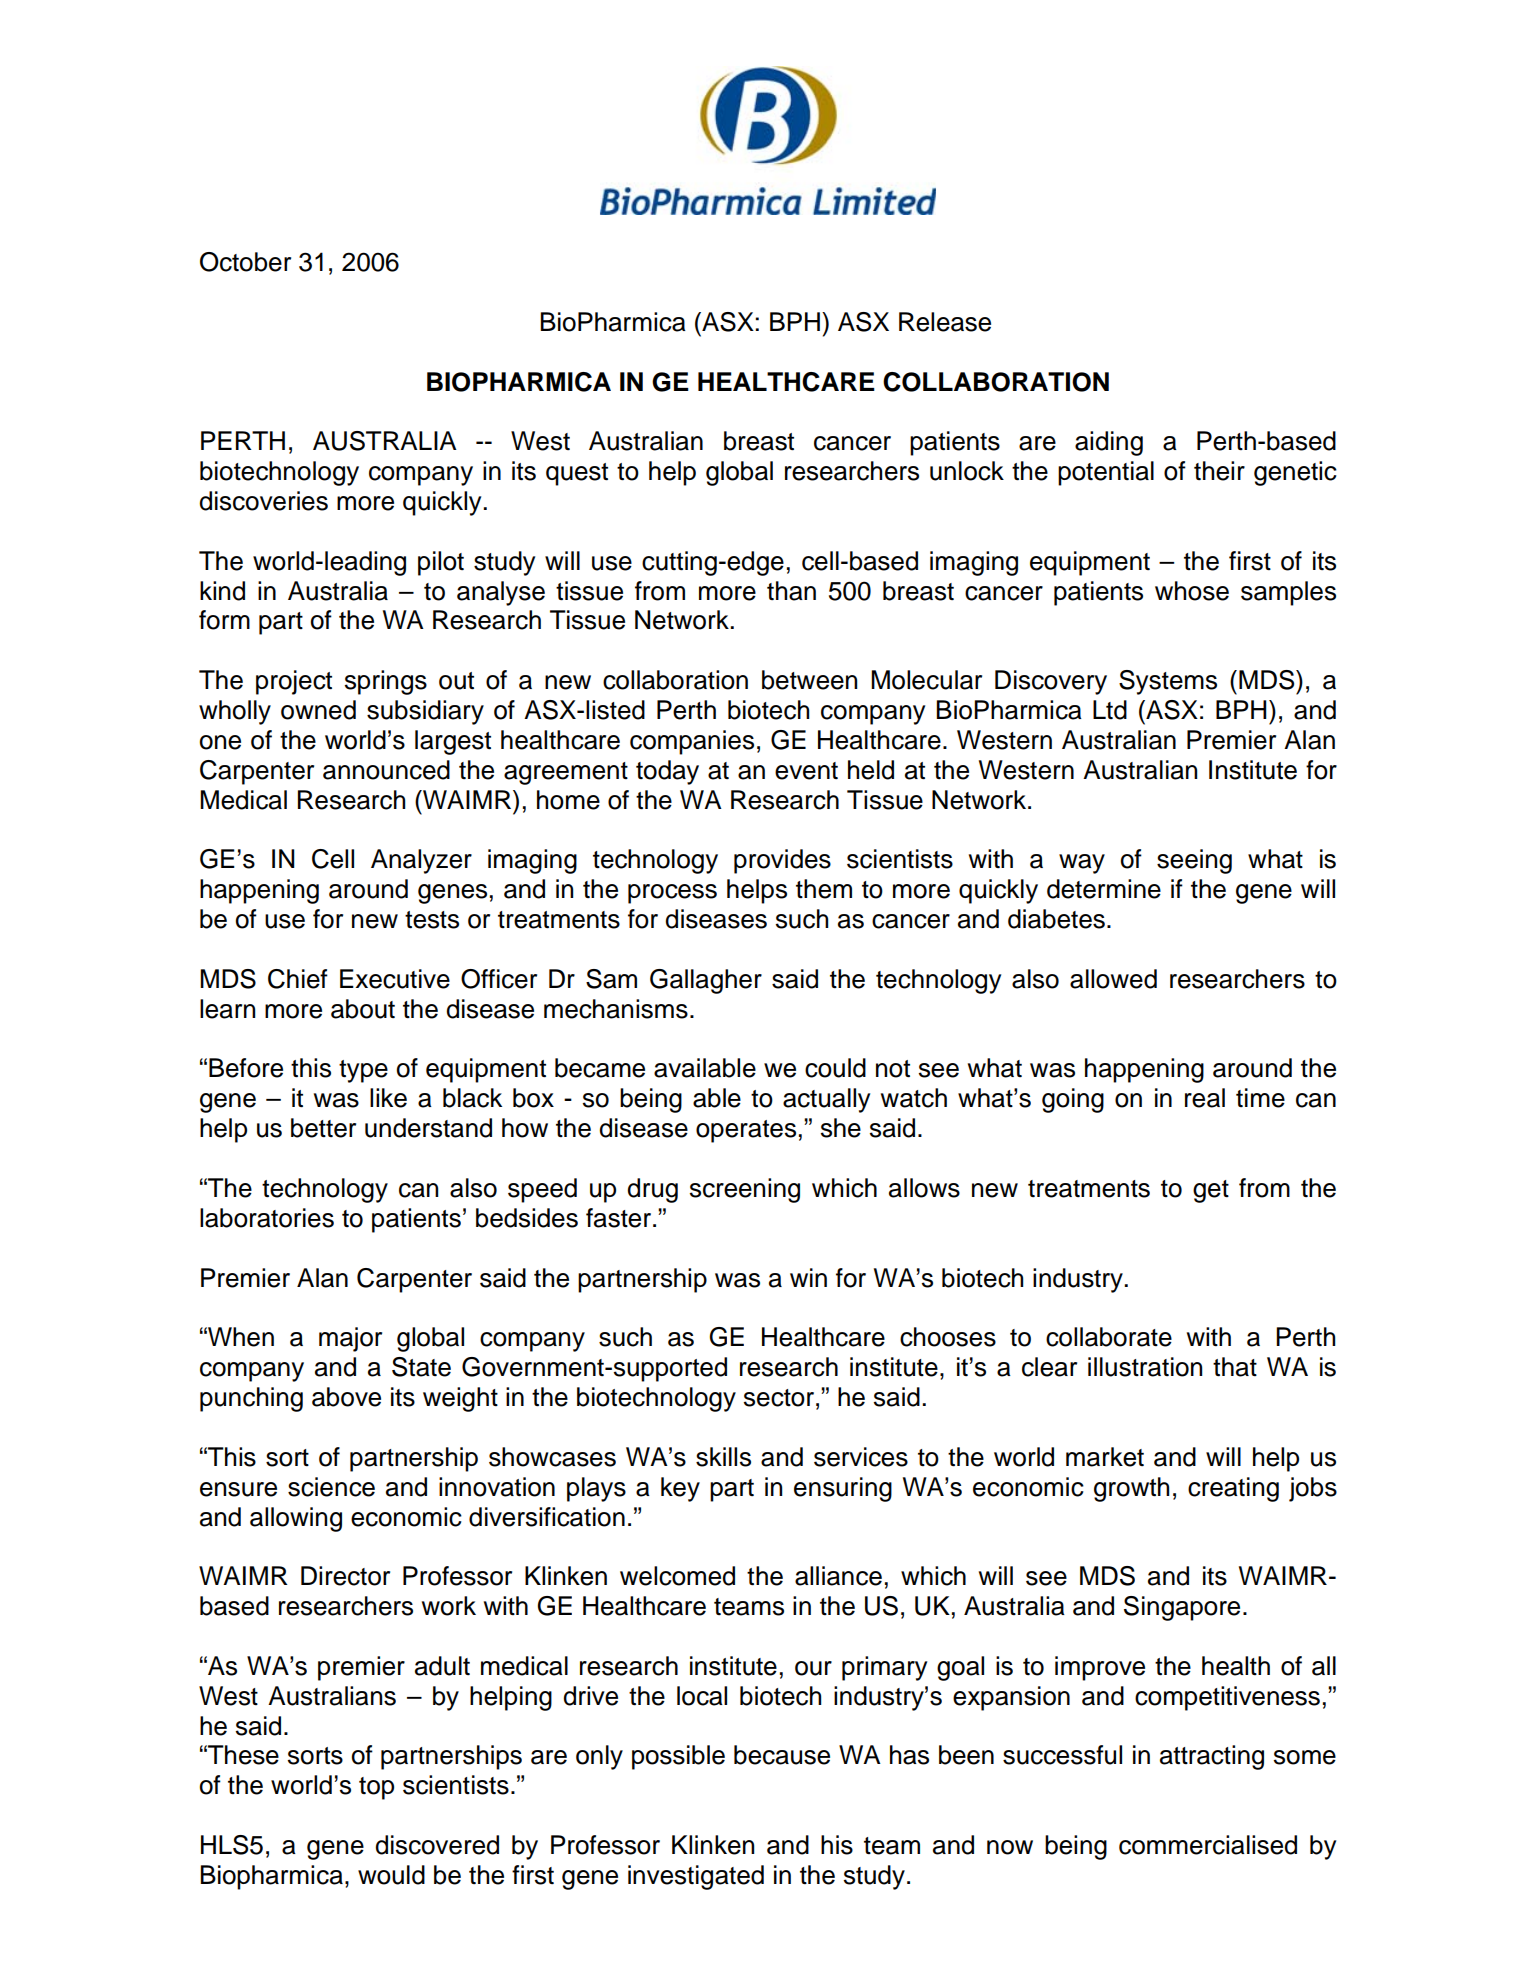  Describe the element at coordinates (782, 861) in the screenshot. I see `provides` at that location.
